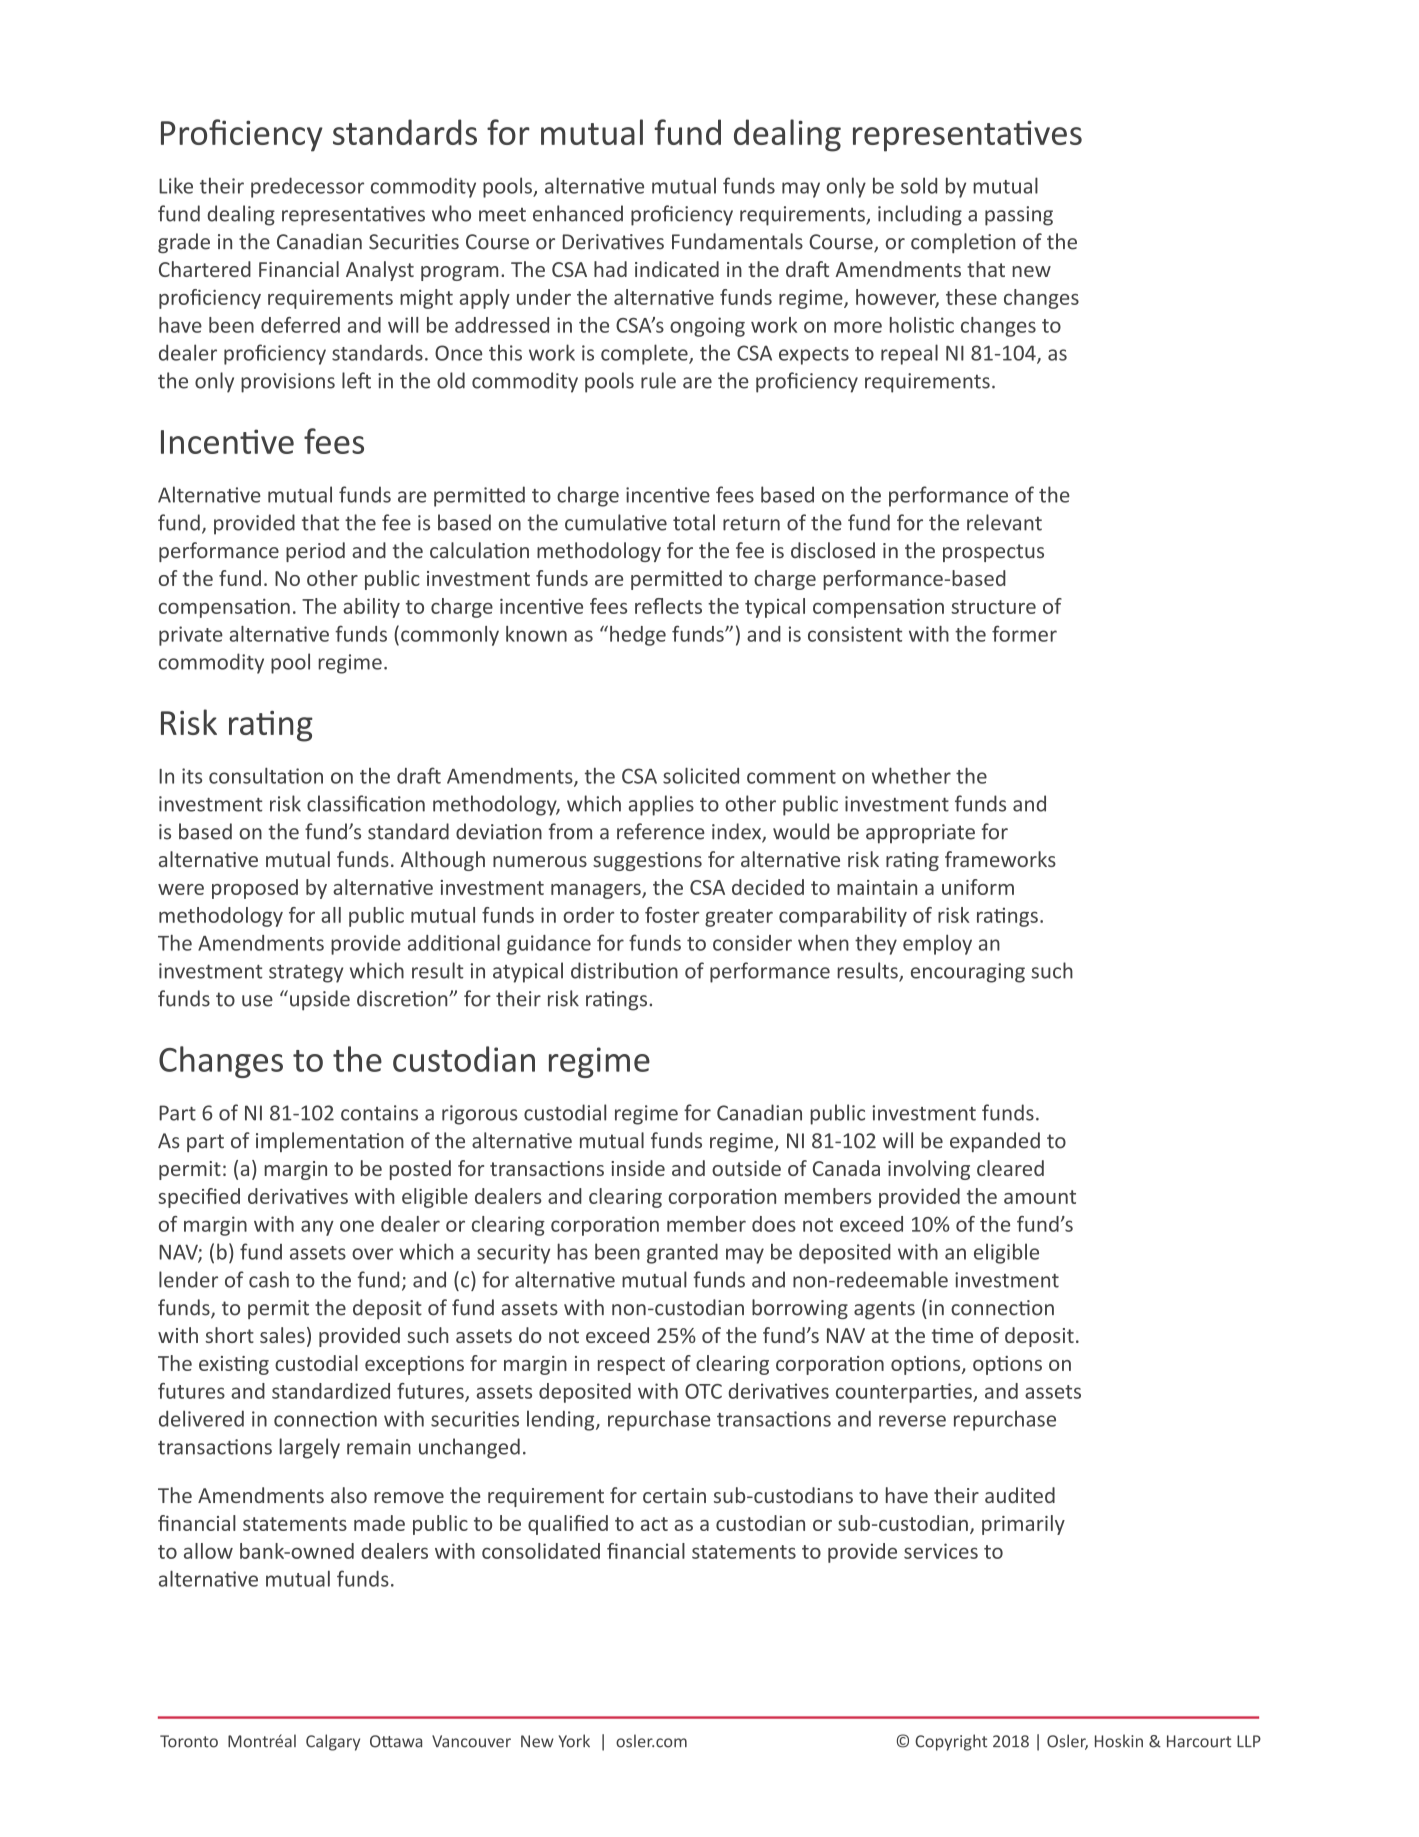 Image resolution: width=1419 pixels, height=1837 pixels. I want to click on encouraging, so click(968, 973).
